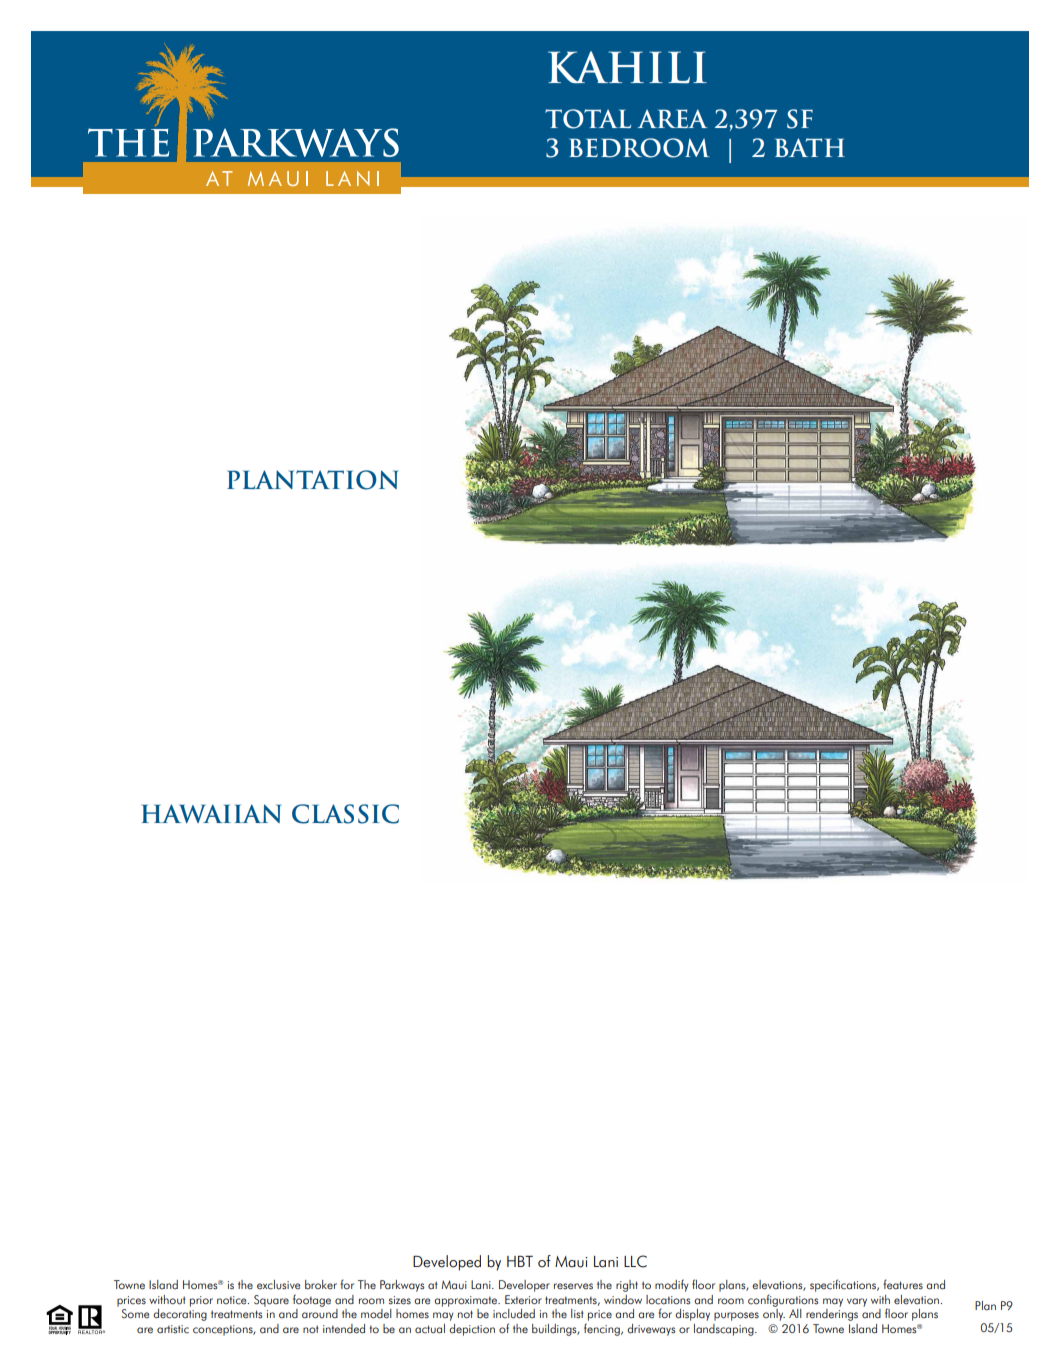 Image resolution: width=1060 pixels, height=1372 pixels. What do you see at coordinates (278, 1285) in the screenshot?
I see `exclusive` at bounding box center [278, 1285].
